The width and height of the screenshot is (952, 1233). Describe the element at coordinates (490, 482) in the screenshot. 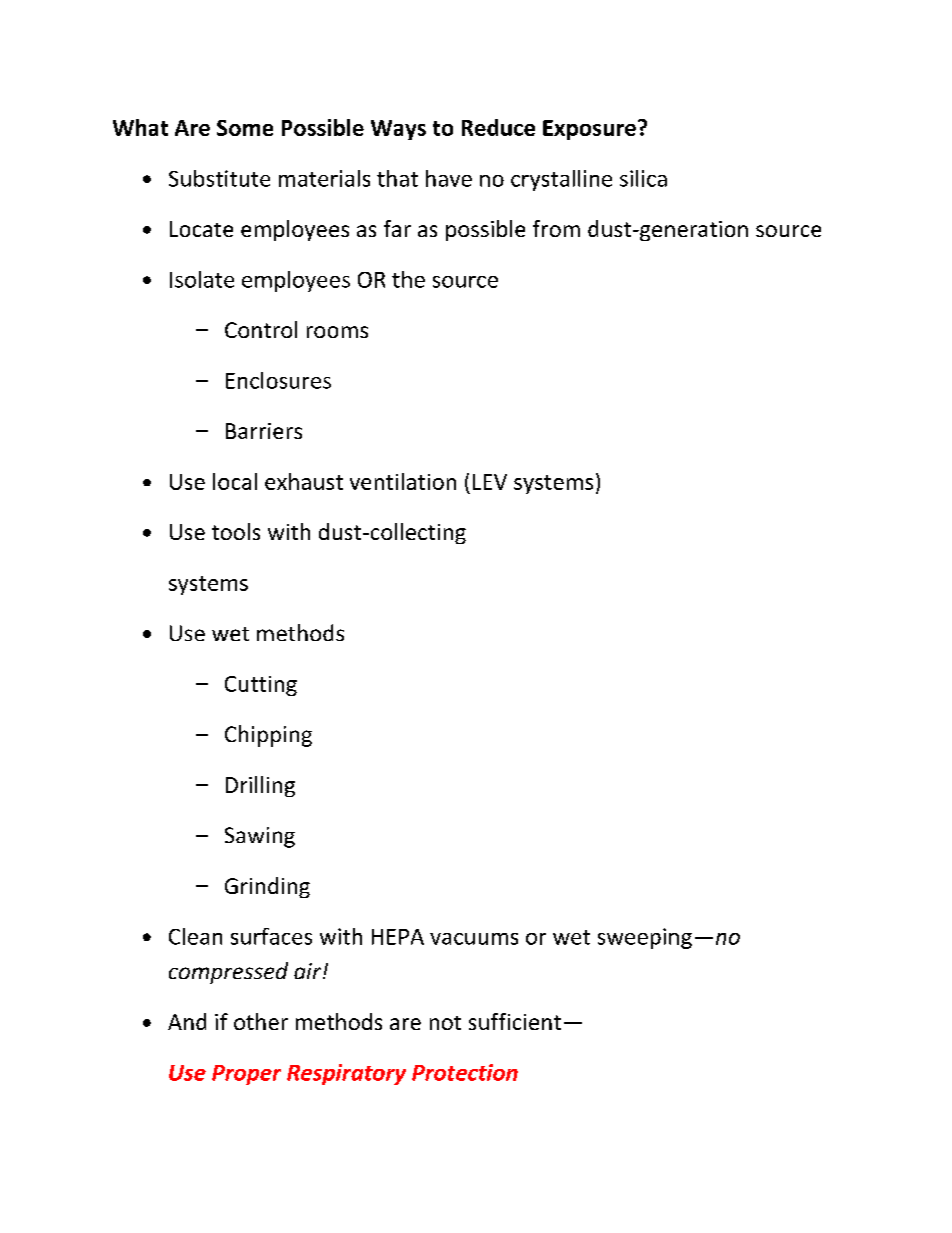

I see `LEV` at that location.
